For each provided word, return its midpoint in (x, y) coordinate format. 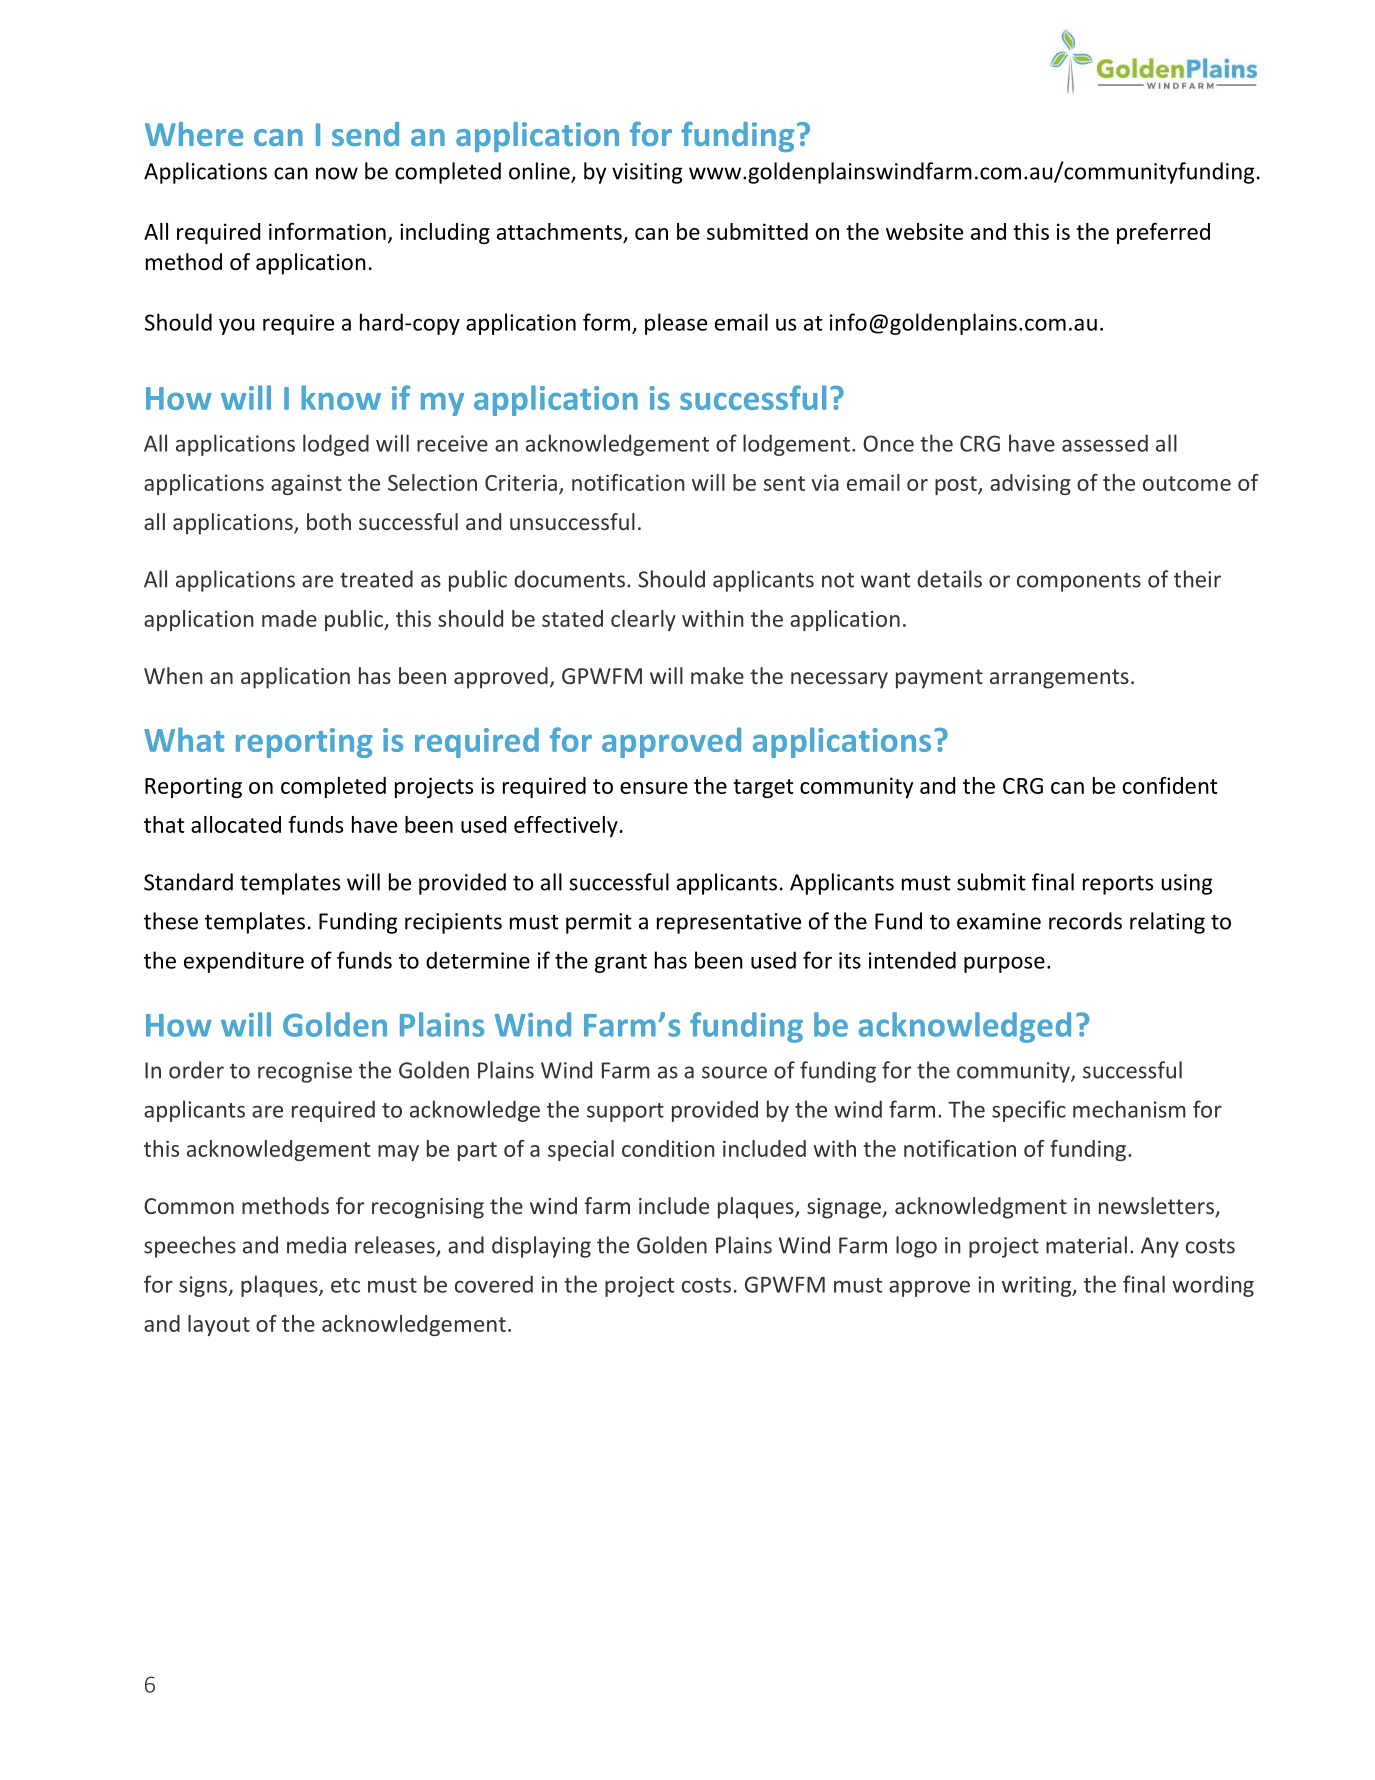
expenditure (244, 962)
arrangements (1059, 679)
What (184, 739)
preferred (1163, 233)
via (825, 482)
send (365, 134)
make (717, 675)
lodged (336, 445)
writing (1038, 1286)
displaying (541, 1247)
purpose (1004, 964)
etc (345, 1285)
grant (621, 963)
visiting (647, 173)
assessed (1105, 443)
